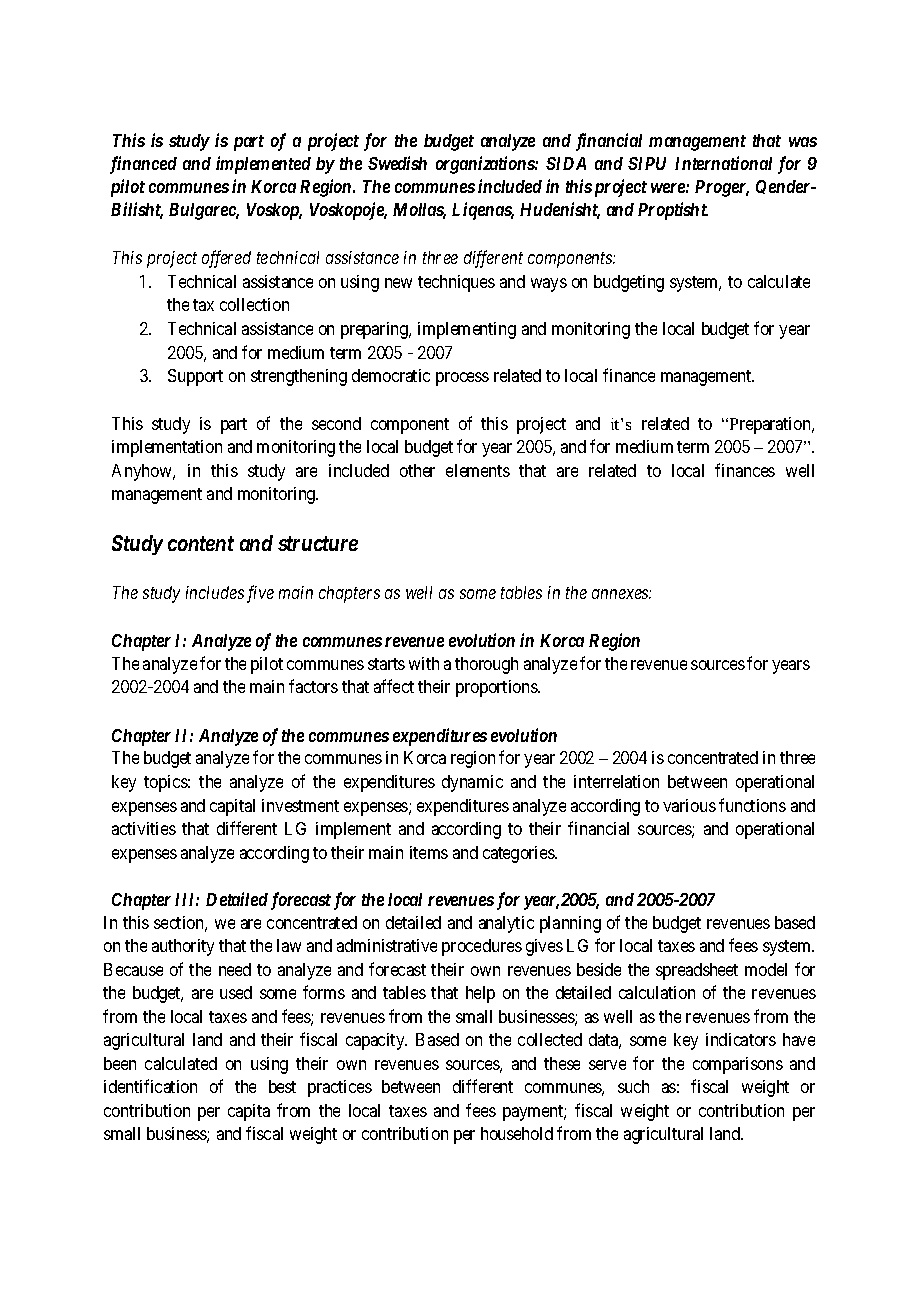 This page has width=924, height=1307. Describe the element at coordinates (723, 163) in the page. I see `International` at that location.
